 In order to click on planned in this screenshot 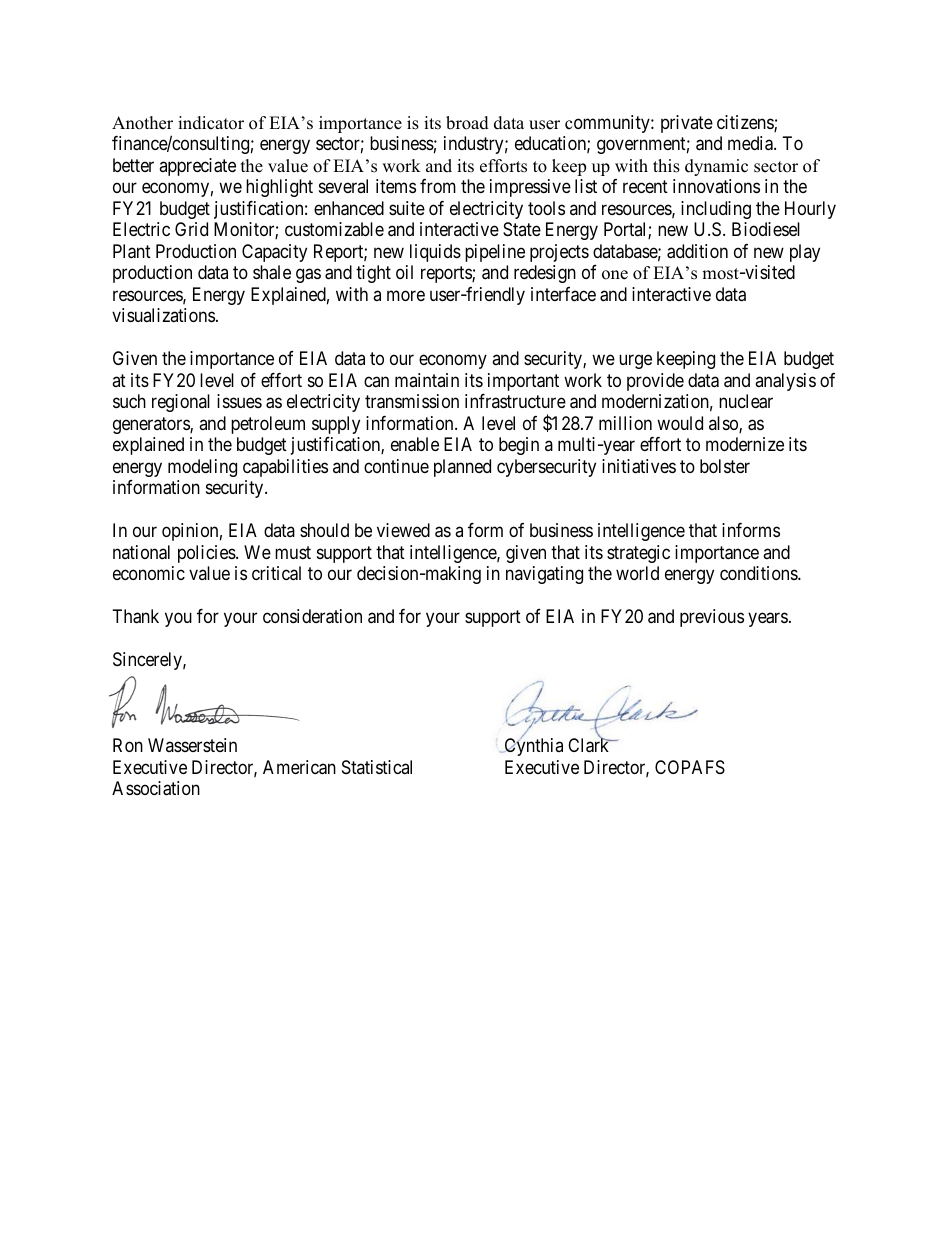, I will do `click(462, 468)`.
